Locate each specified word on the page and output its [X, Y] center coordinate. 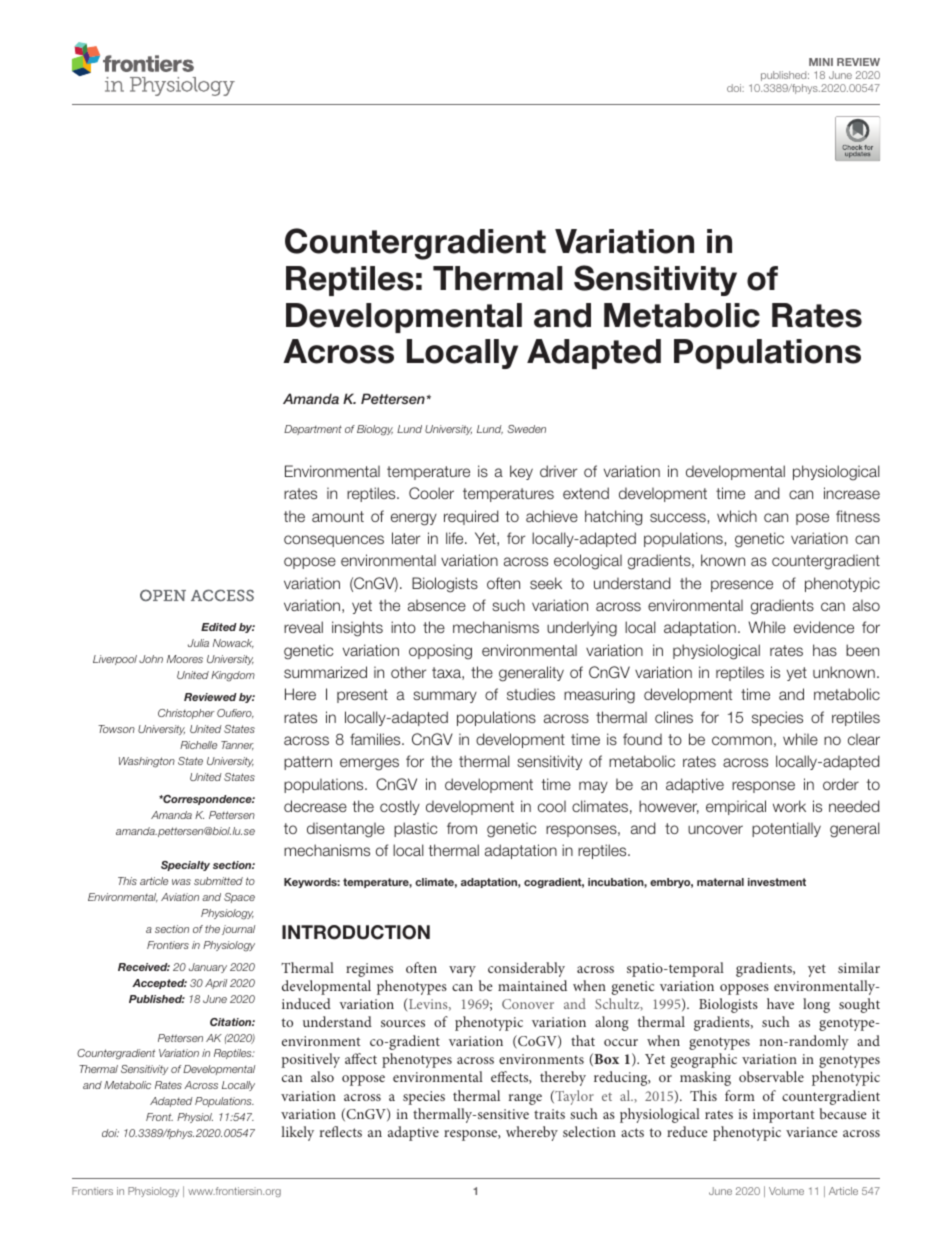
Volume [786, 1191]
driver [558, 471]
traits [549, 1114]
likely [297, 1133]
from [462, 828]
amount [338, 516]
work [789, 806]
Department [313, 430]
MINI [821, 62]
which [737, 516]
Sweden [527, 429]
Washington [147, 762]
